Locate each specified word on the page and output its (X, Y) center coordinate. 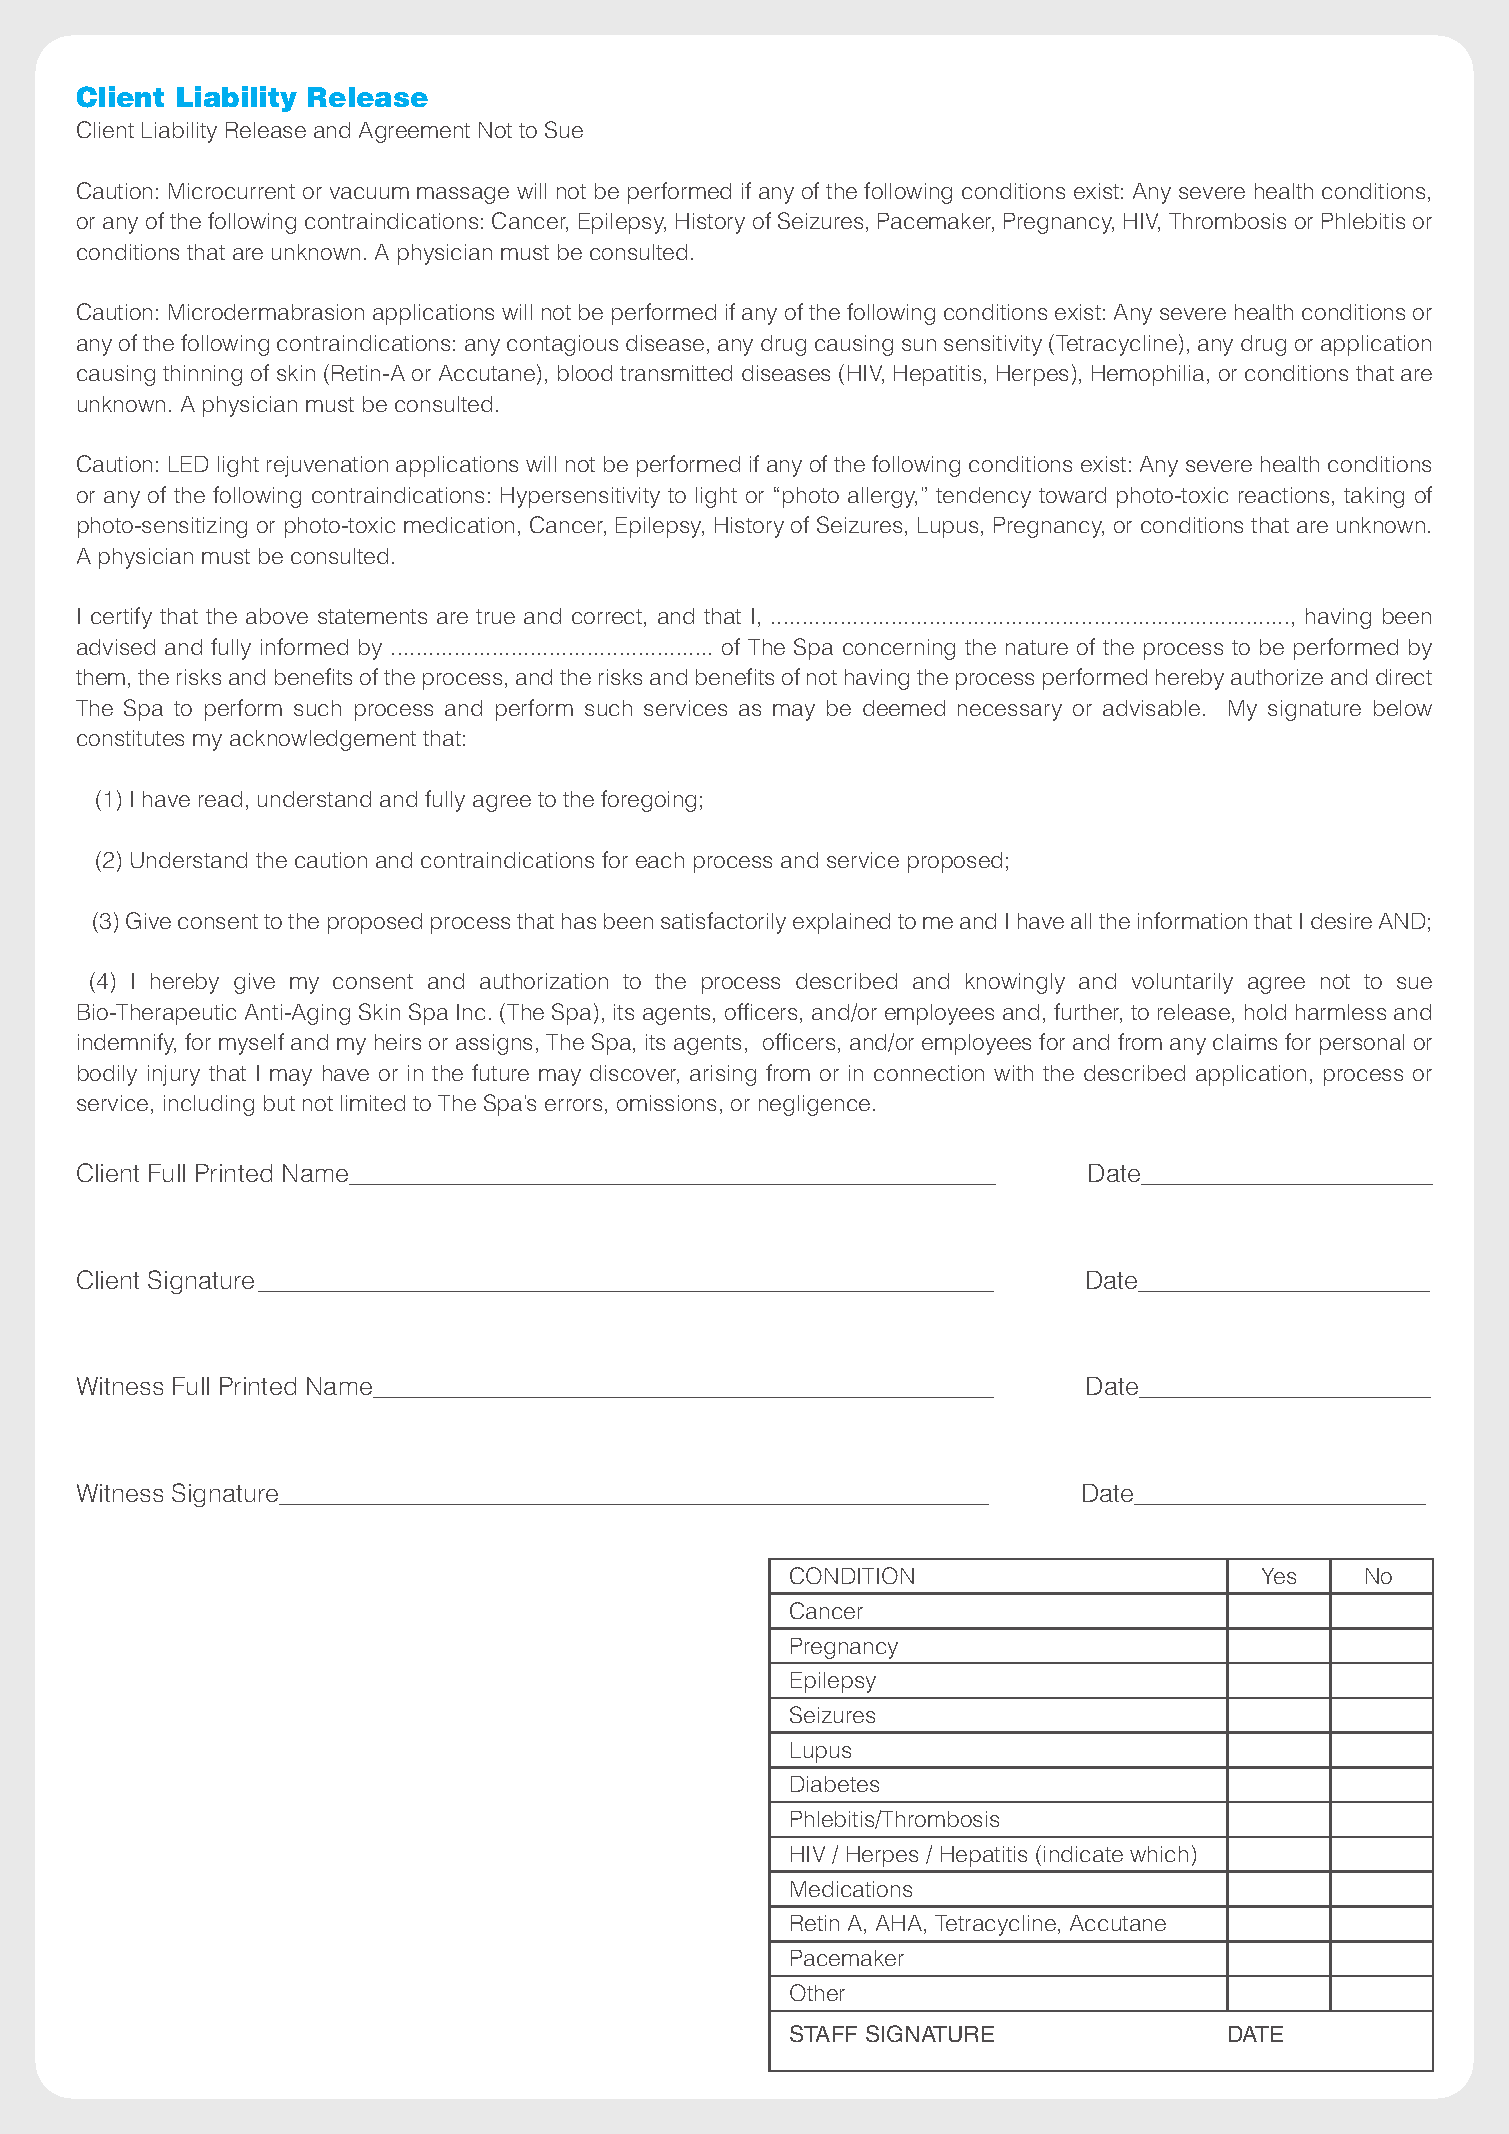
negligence (814, 1105)
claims (1245, 1042)
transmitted (676, 373)
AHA (900, 1924)
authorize (1277, 677)
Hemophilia (1150, 375)
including (209, 1105)
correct (608, 618)
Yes (1279, 1576)
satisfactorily (723, 923)
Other (817, 1992)
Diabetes (835, 1784)
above (277, 616)
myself (251, 1044)
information (1192, 920)
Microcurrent (232, 191)
